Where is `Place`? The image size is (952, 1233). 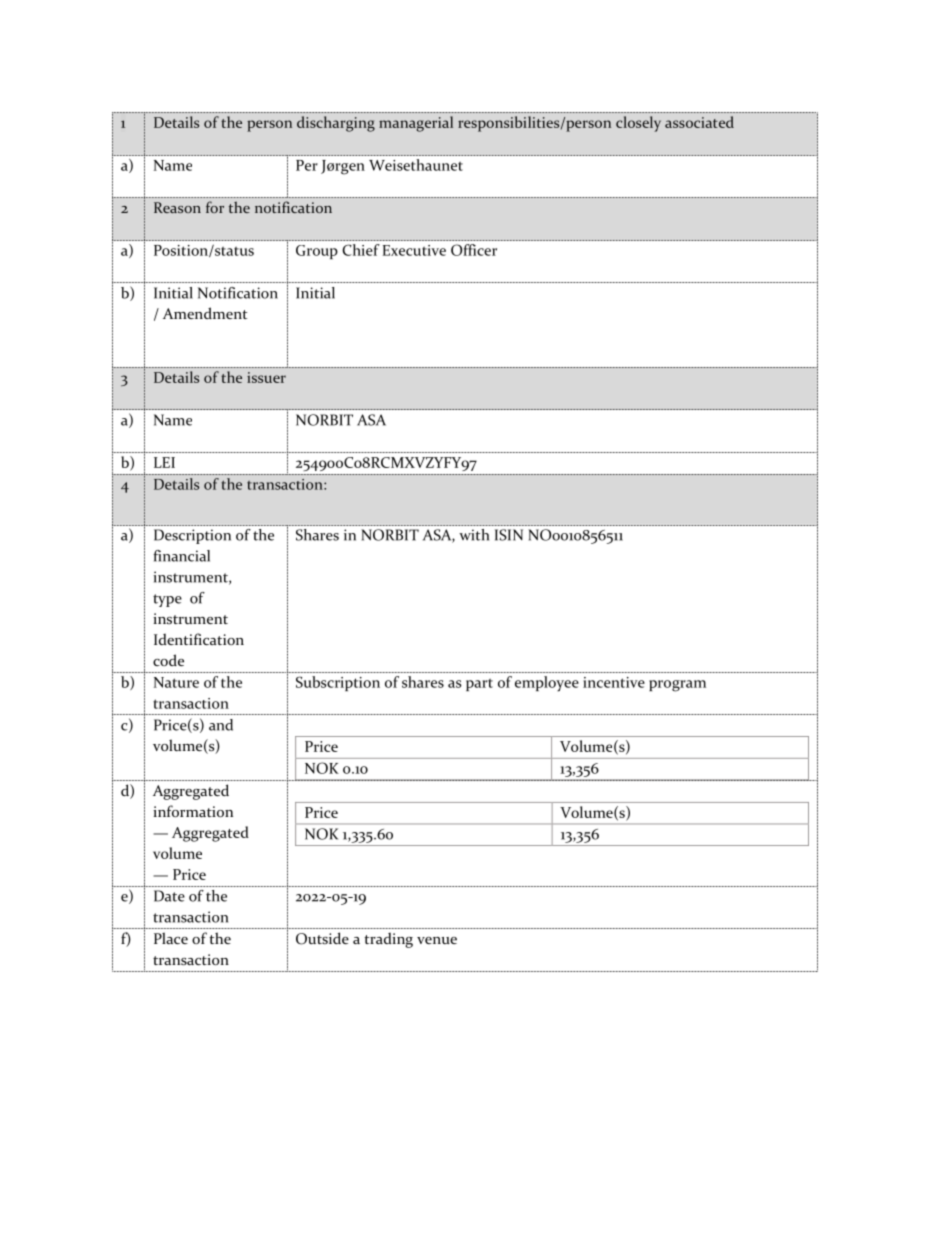
Place is located at coordinates (171, 938).
